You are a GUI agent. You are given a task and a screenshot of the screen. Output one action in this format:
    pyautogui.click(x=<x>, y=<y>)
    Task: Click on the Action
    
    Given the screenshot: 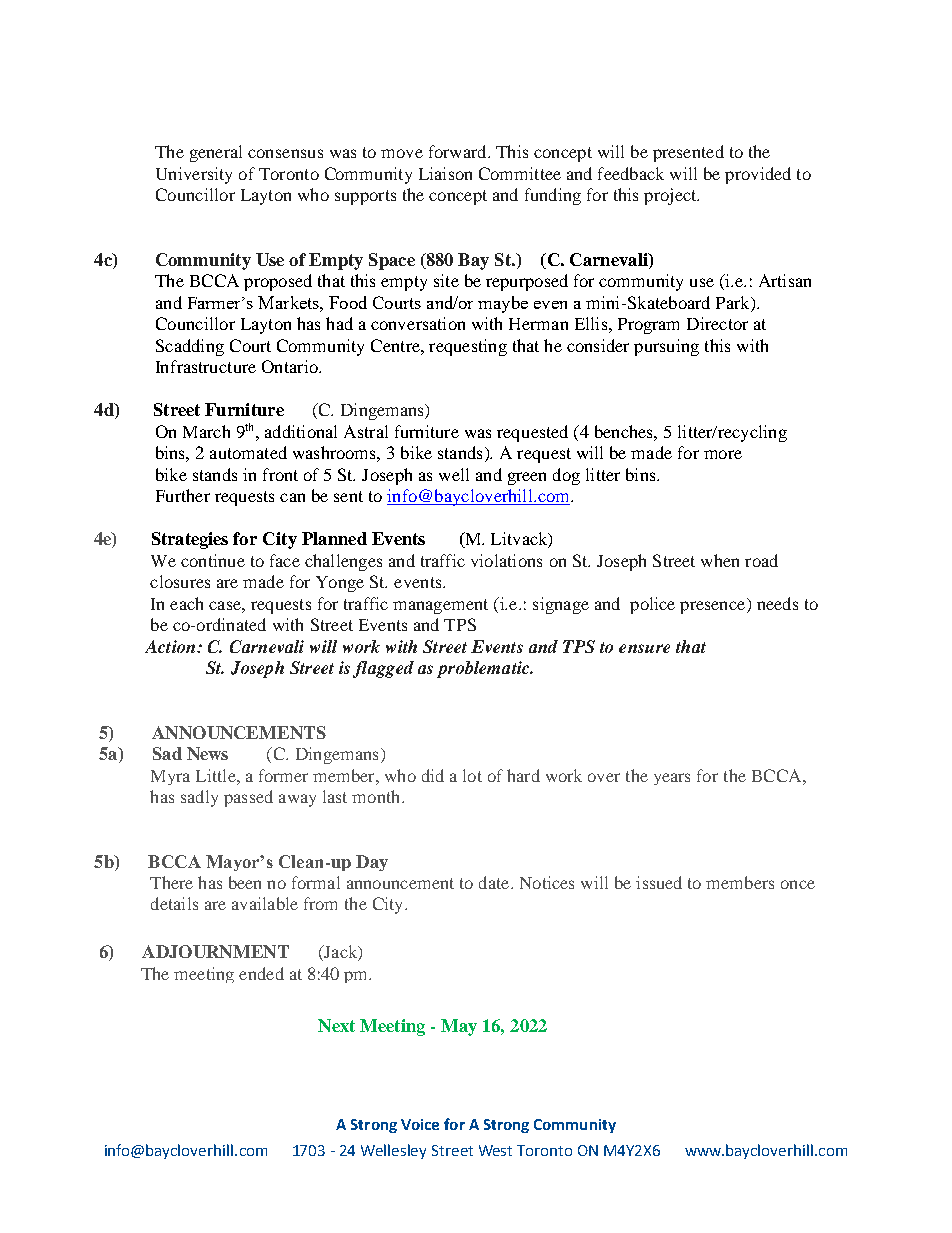 What is the action you would take?
    pyautogui.click(x=171, y=646)
